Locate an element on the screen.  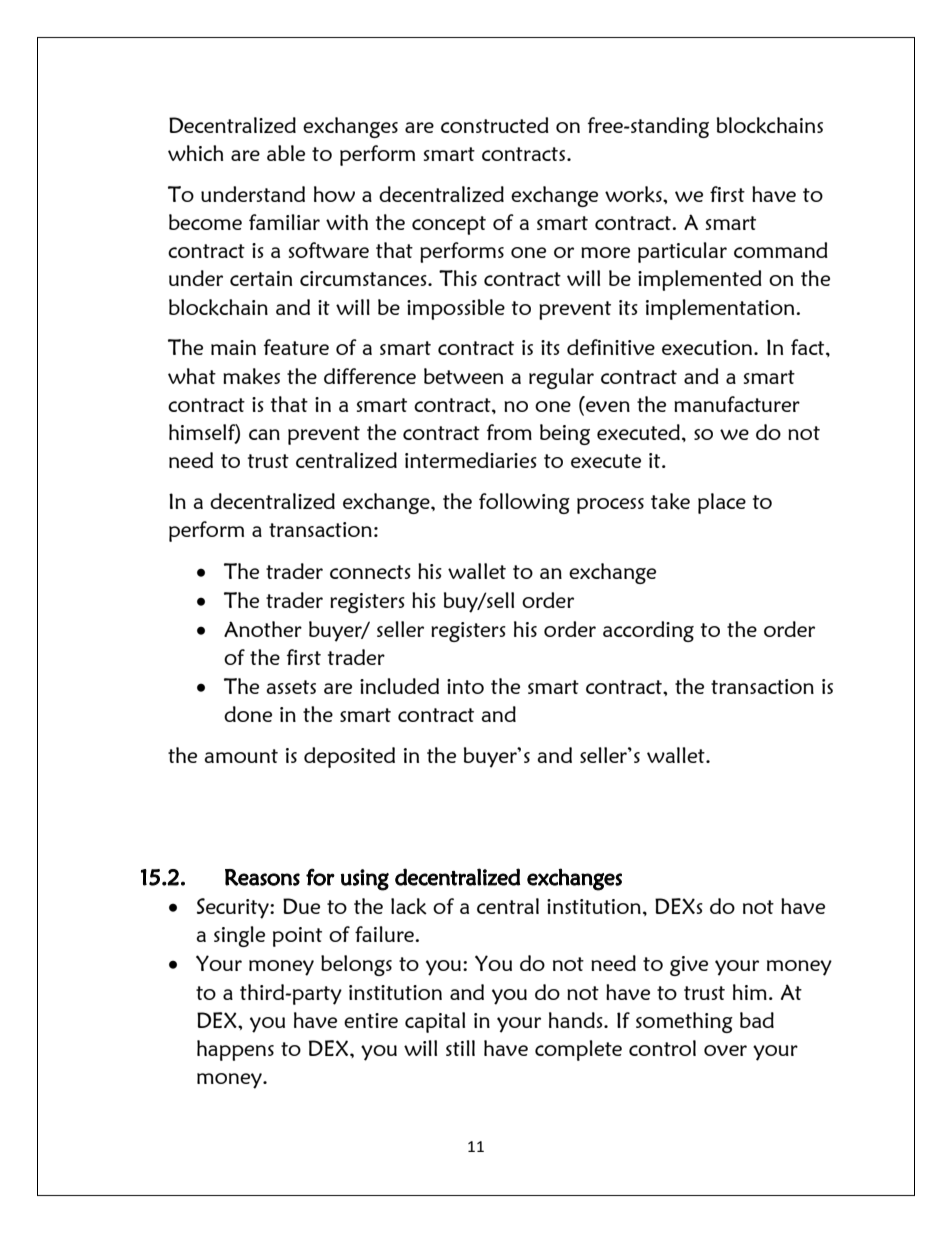
works is located at coordinates (634, 194).
